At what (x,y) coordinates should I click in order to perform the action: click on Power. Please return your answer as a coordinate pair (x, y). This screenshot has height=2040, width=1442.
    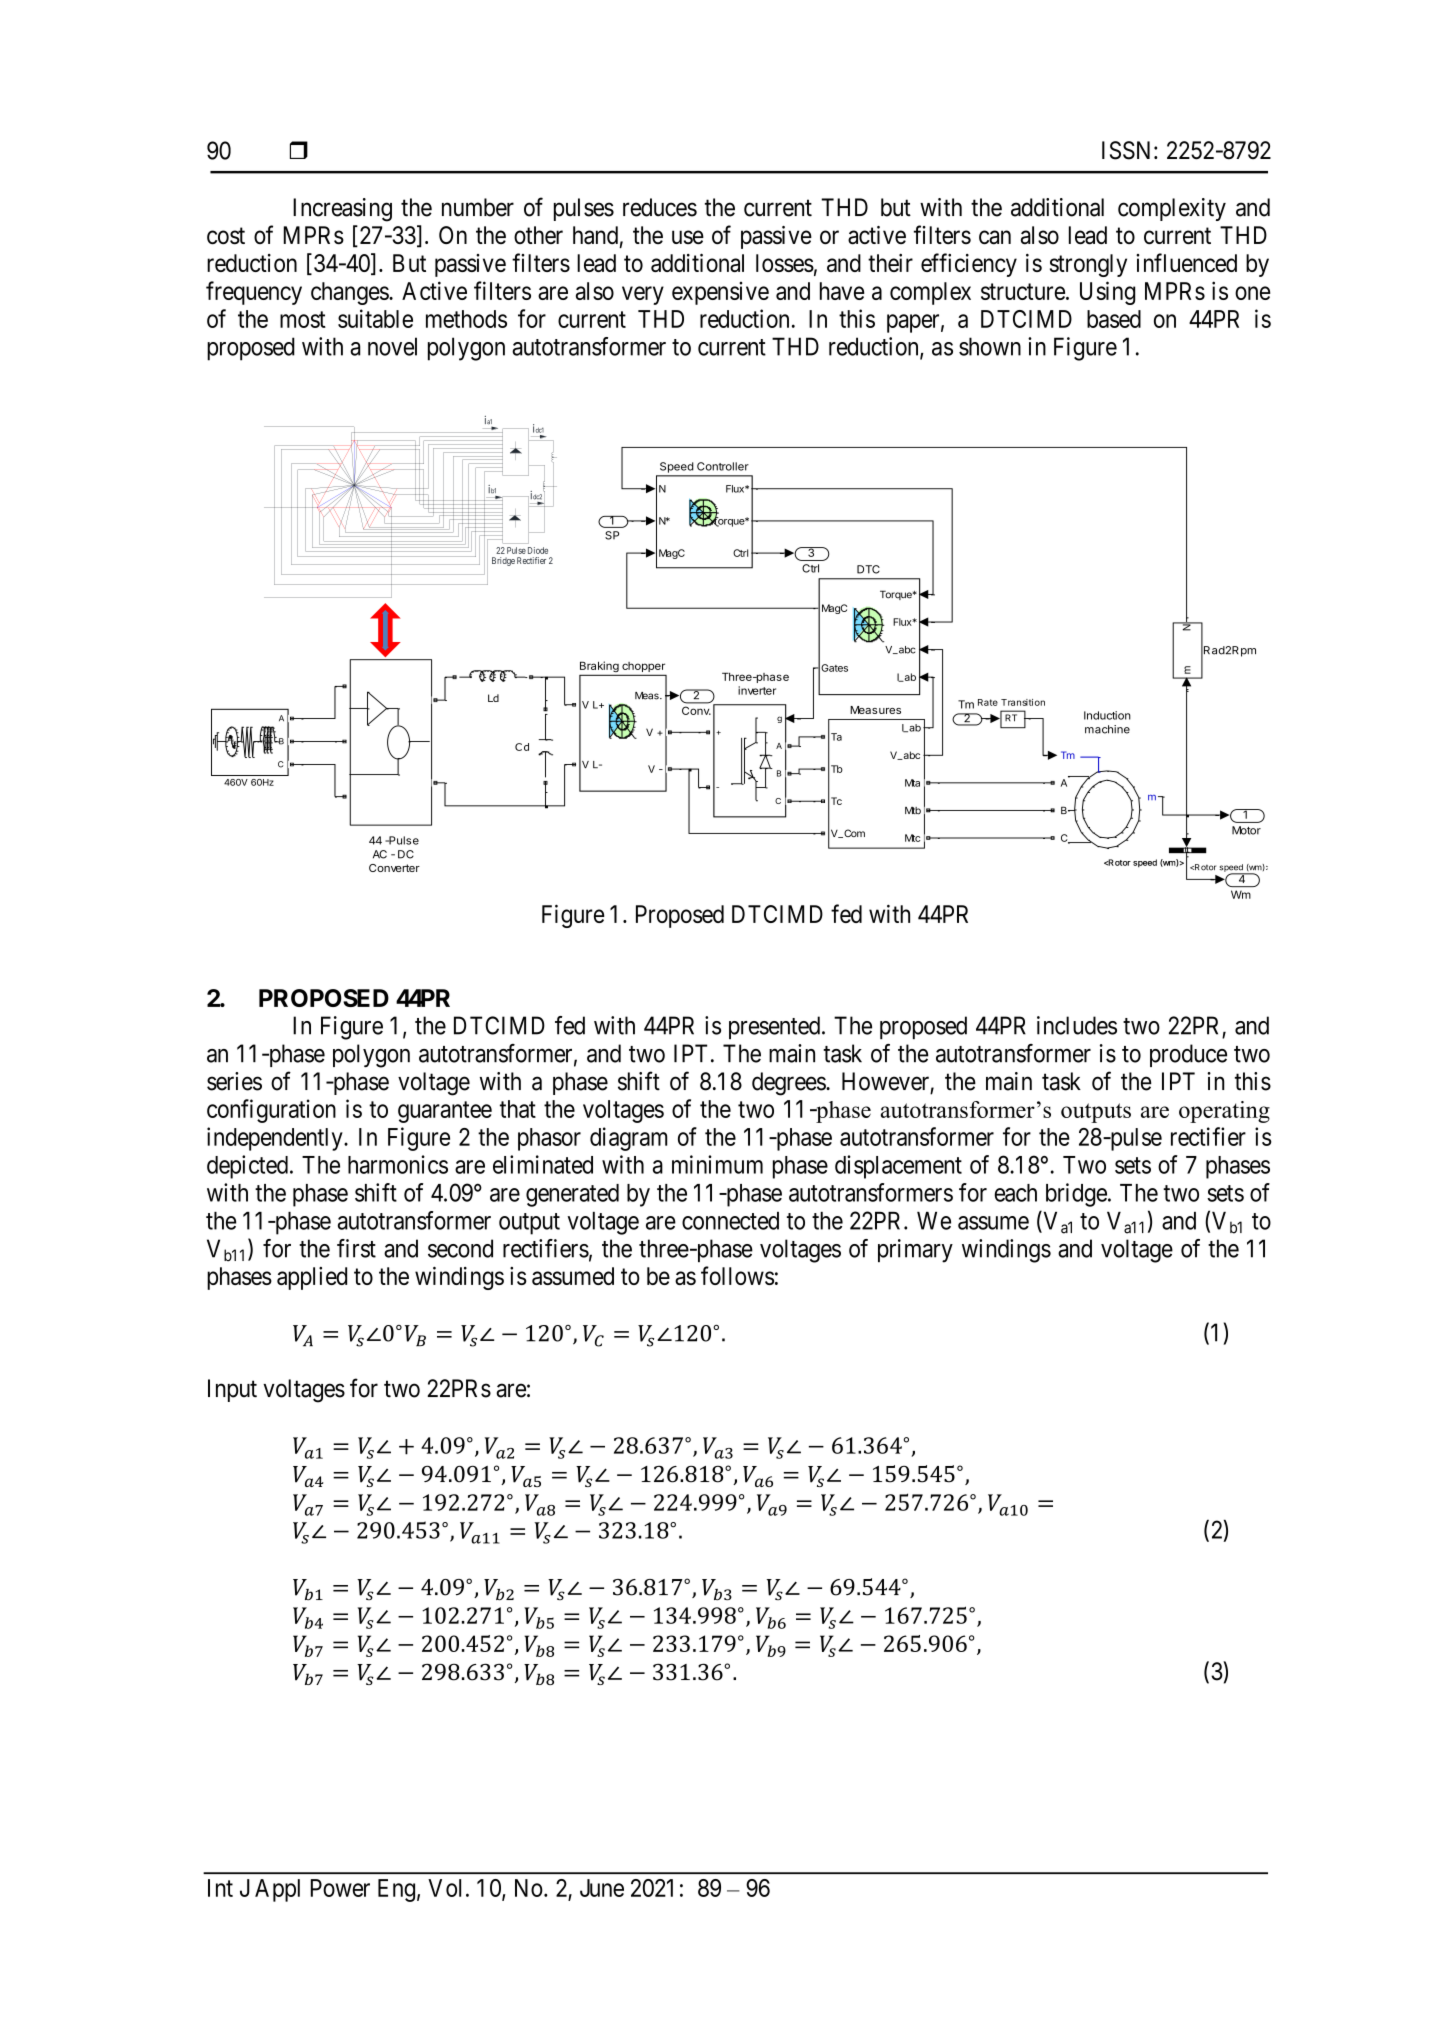
    Looking at the image, I should click on (340, 1888).
